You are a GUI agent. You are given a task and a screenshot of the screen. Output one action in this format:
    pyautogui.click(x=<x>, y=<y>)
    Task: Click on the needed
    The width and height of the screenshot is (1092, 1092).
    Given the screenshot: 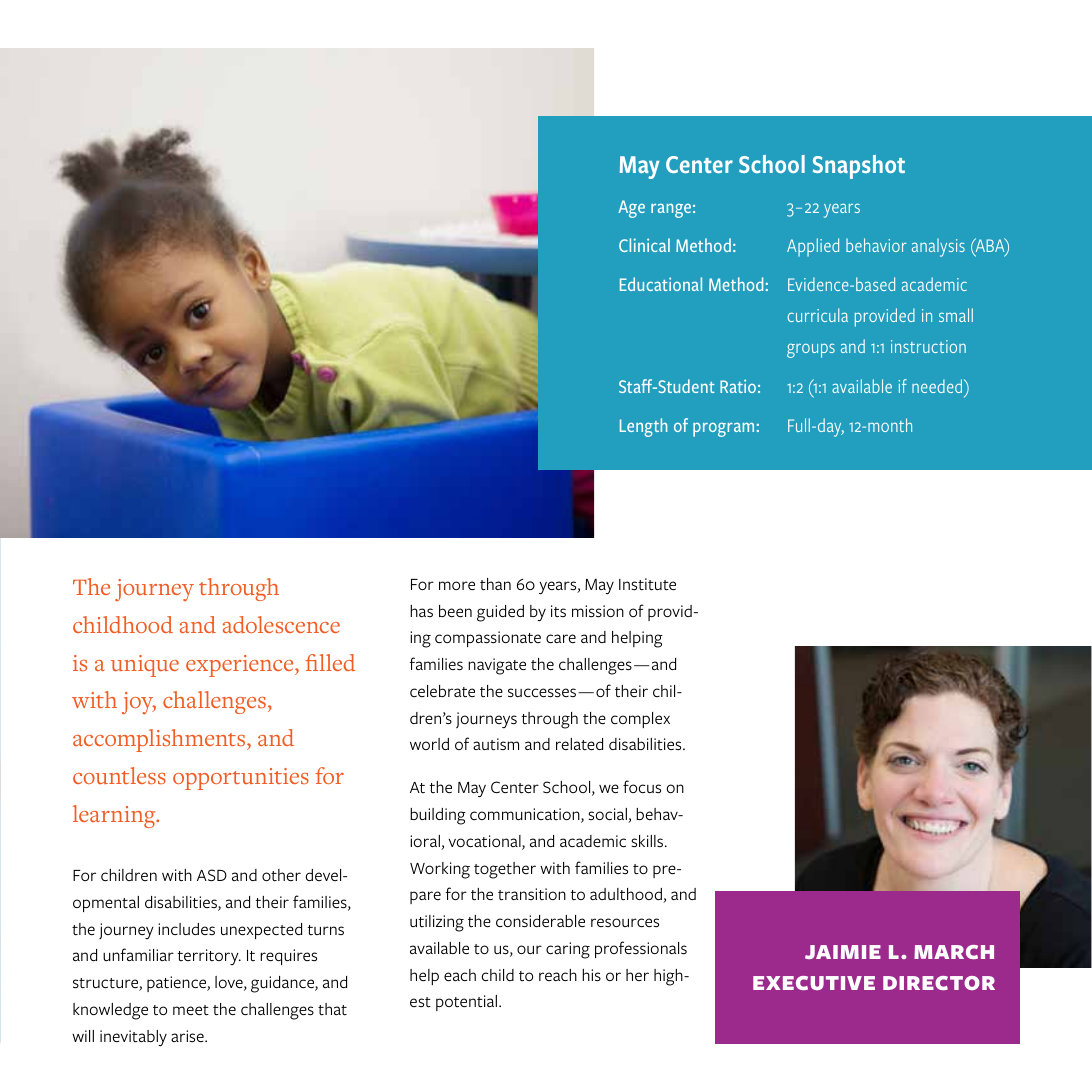 What is the action you would take?
    pyautogui.click(x=938, y=386)
